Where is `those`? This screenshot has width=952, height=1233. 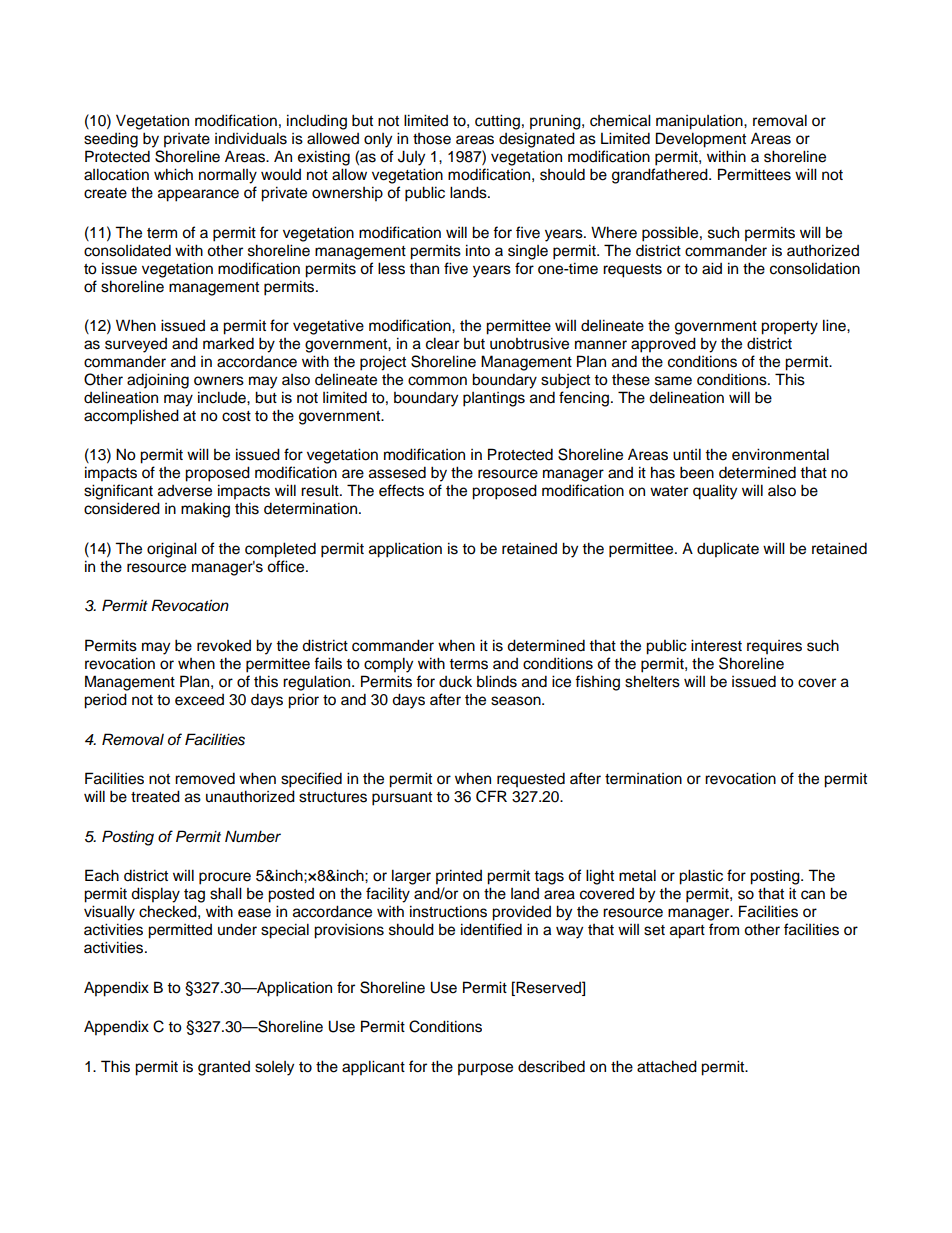
those is located at coordinates (432, 139).
